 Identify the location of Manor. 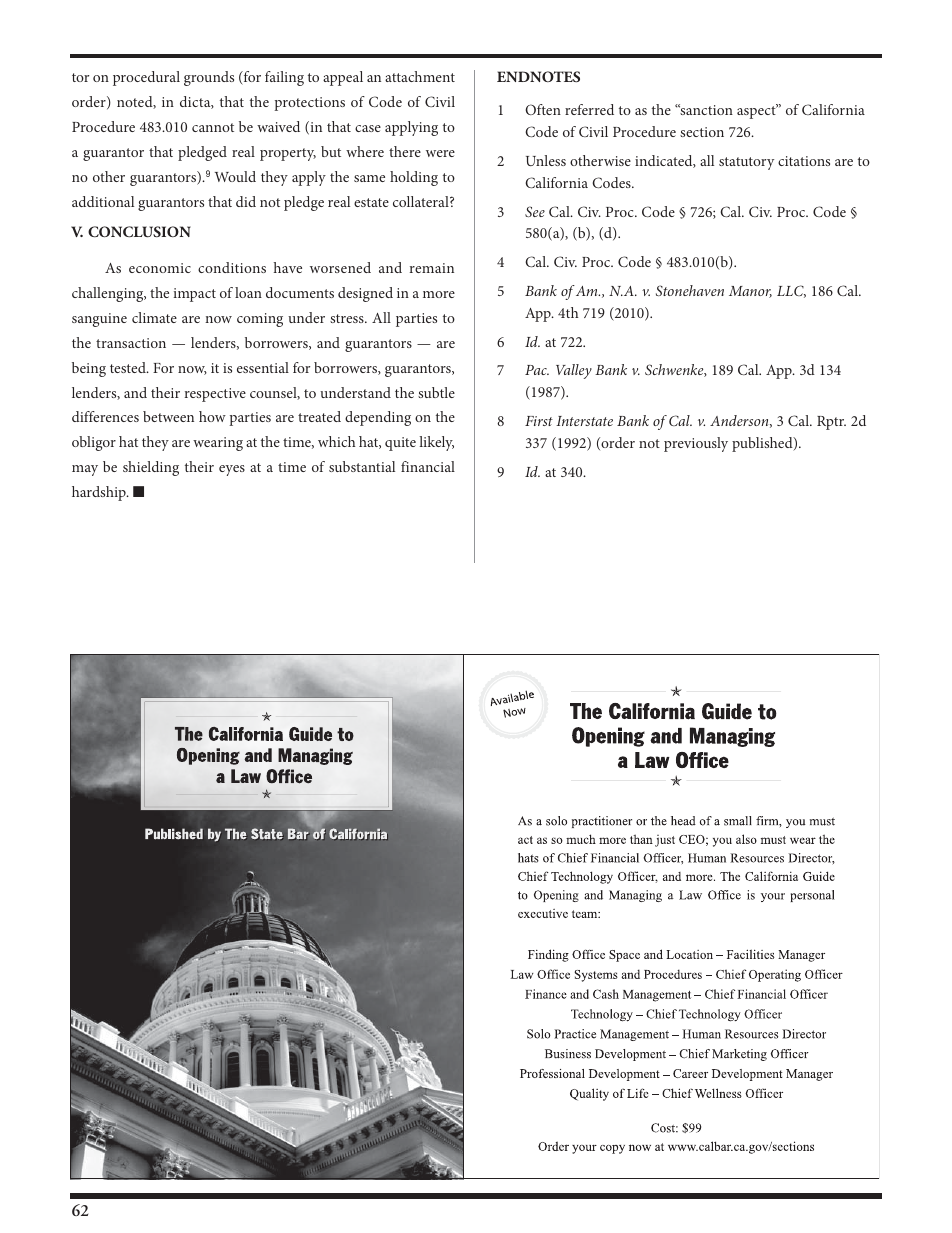
(750, 292).
